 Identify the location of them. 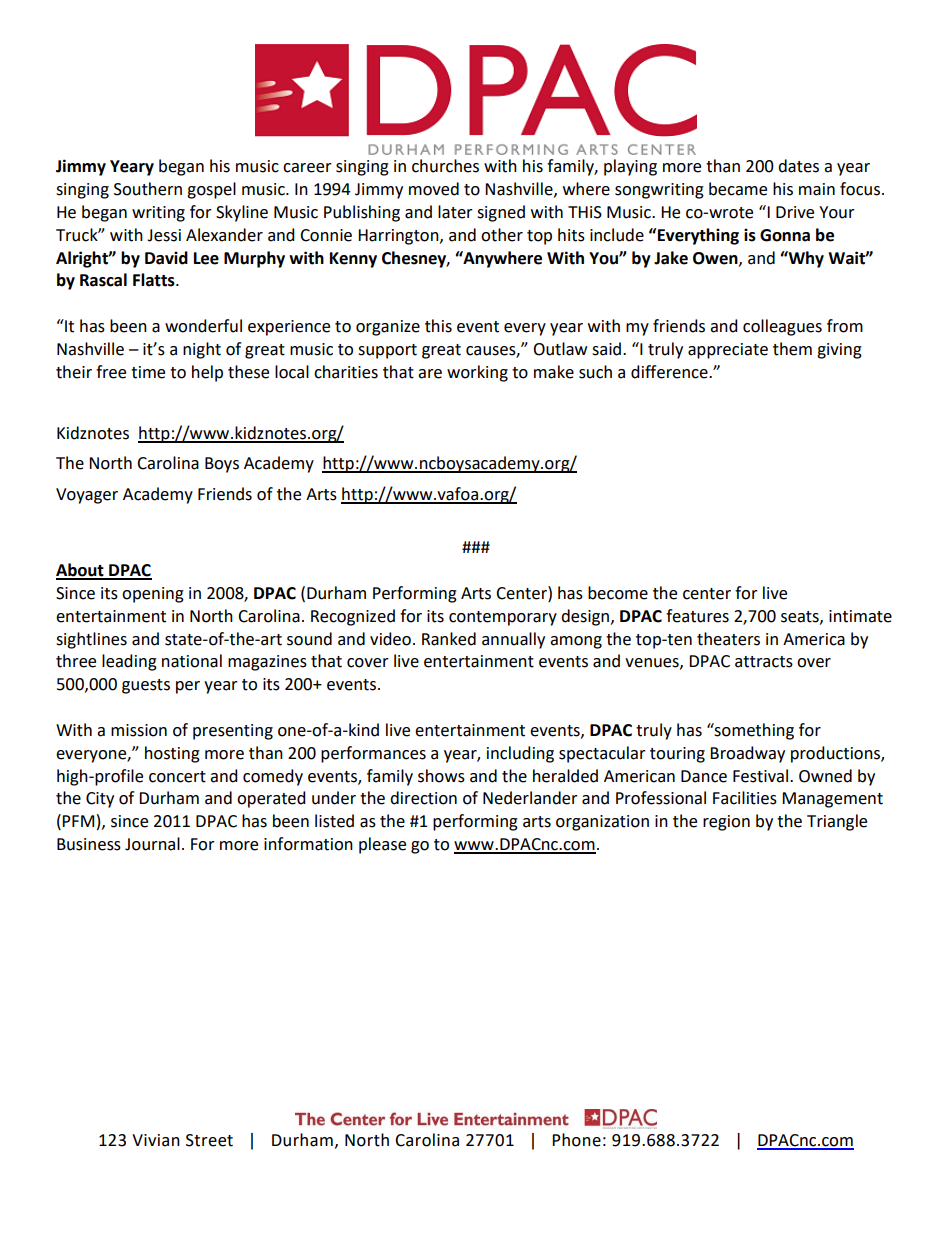
(792, 349).
